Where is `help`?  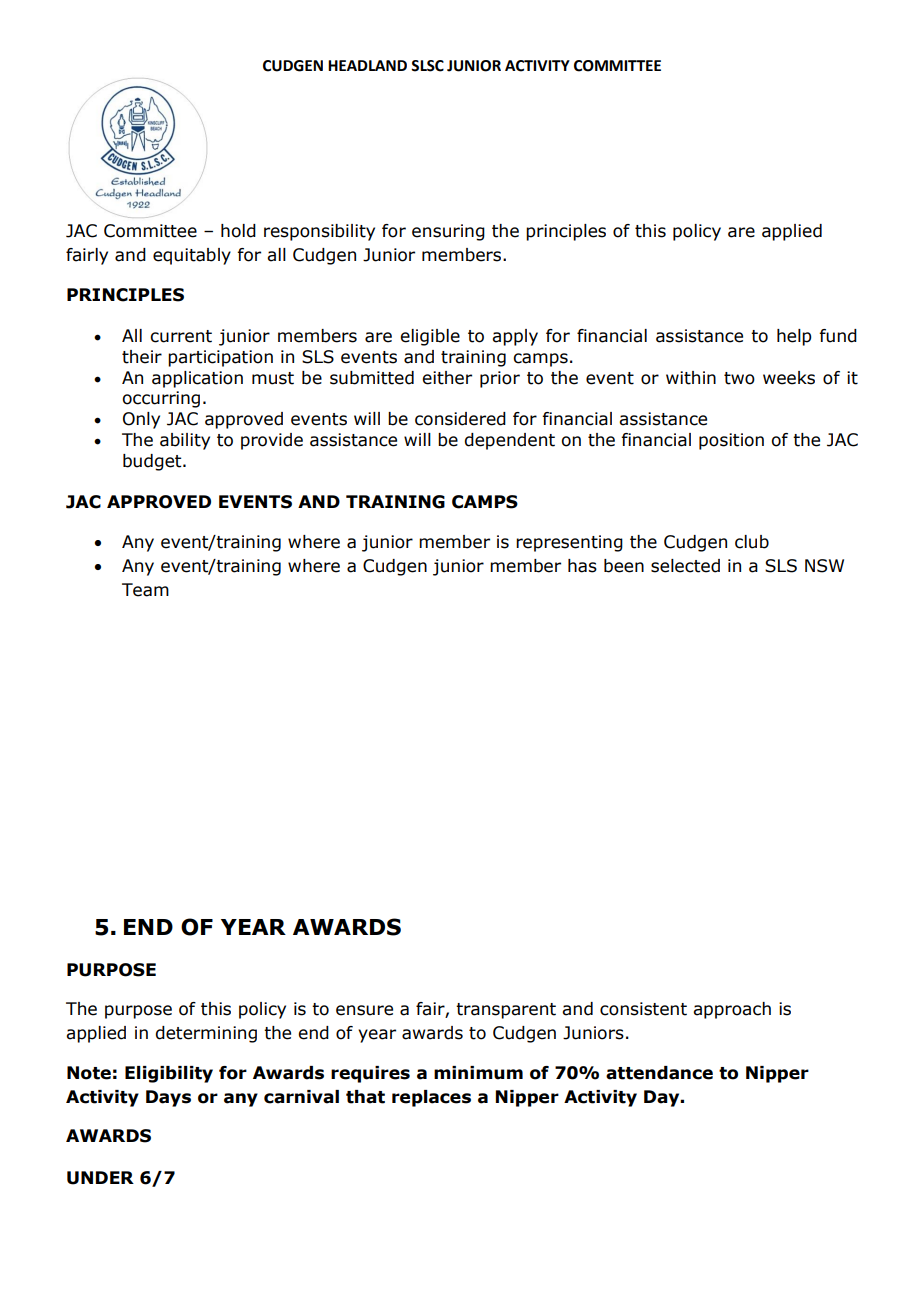
help is located at coordinates (794, 337).
